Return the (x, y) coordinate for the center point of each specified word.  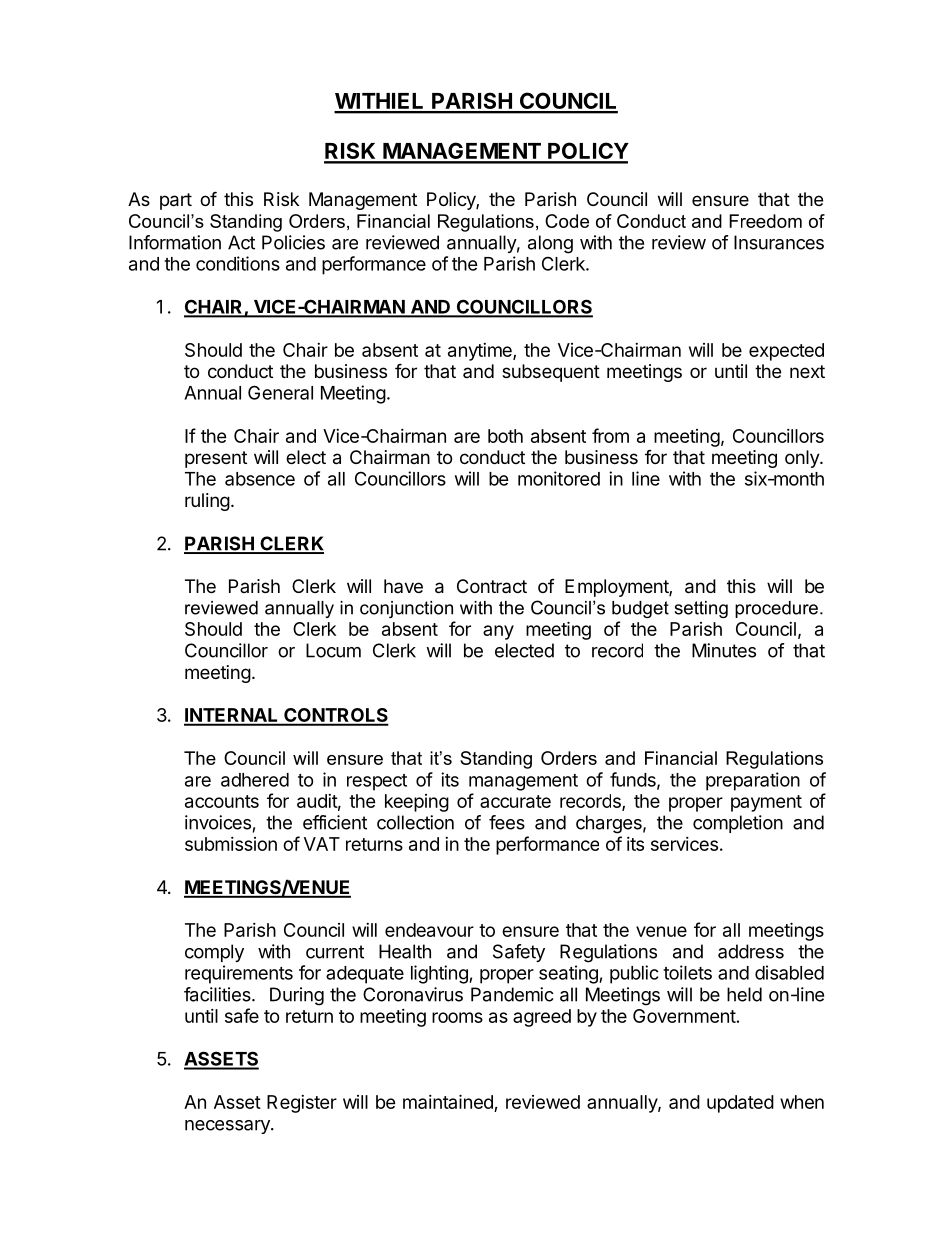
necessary (228, 1127)
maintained (449, 1103)
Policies (293, 242)
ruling (207, 502)
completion (738, 824)
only (803, 459)
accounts (222, 801)
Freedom (765, 221)
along (550, 244)
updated (740, 1104)
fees (507, 822)
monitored (559, 478)
